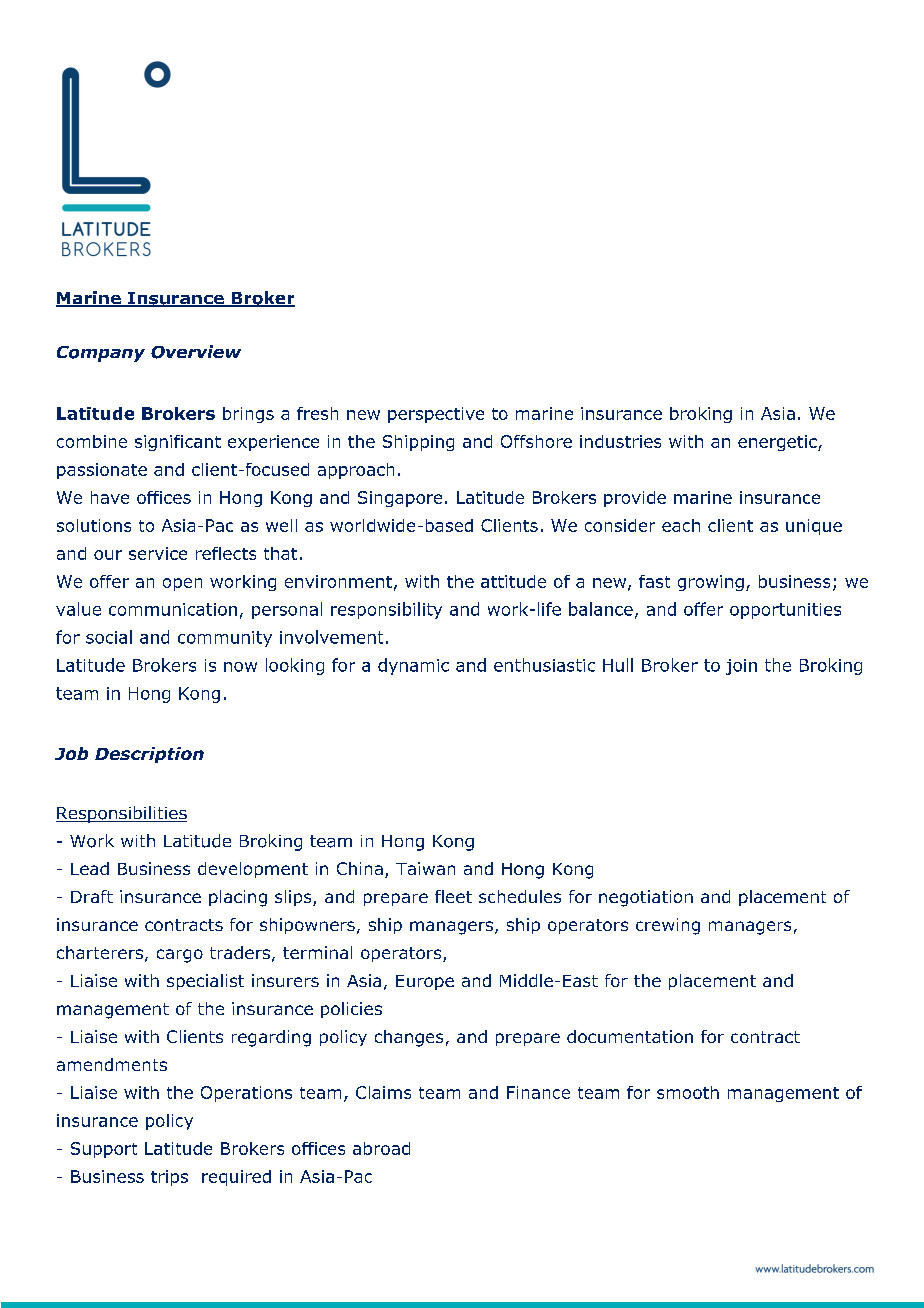  I want to click on attitude, so click(513, 581).
